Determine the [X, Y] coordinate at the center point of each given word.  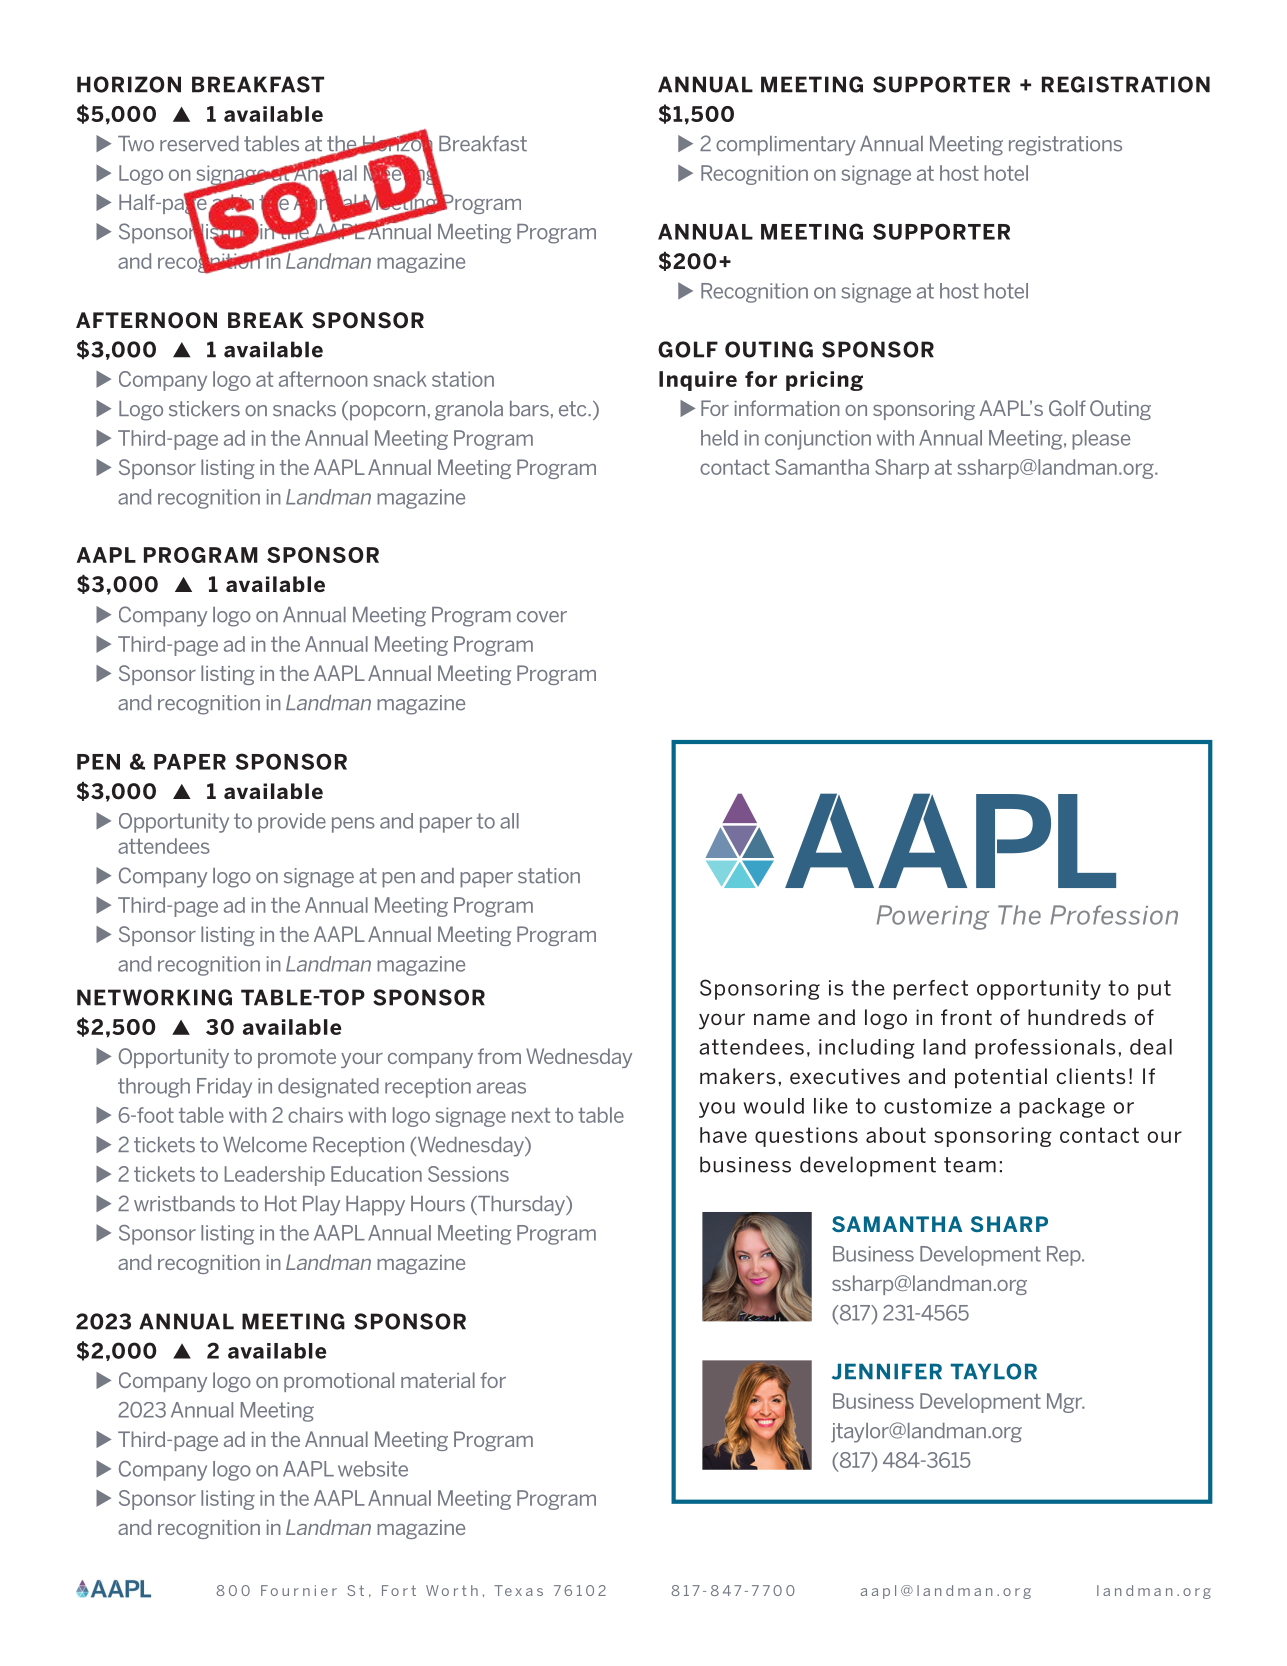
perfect [931, 990]
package [1062, 1108]
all [509, 821]
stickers [204, 409]
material [438, 1380]
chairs [315, 1115]
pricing [824, 381]
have [723, 1135]
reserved [199, 144]
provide [292, 823]
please [1101, 440]
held [719, 438]
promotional [339, 1382]
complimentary [786, 146]
